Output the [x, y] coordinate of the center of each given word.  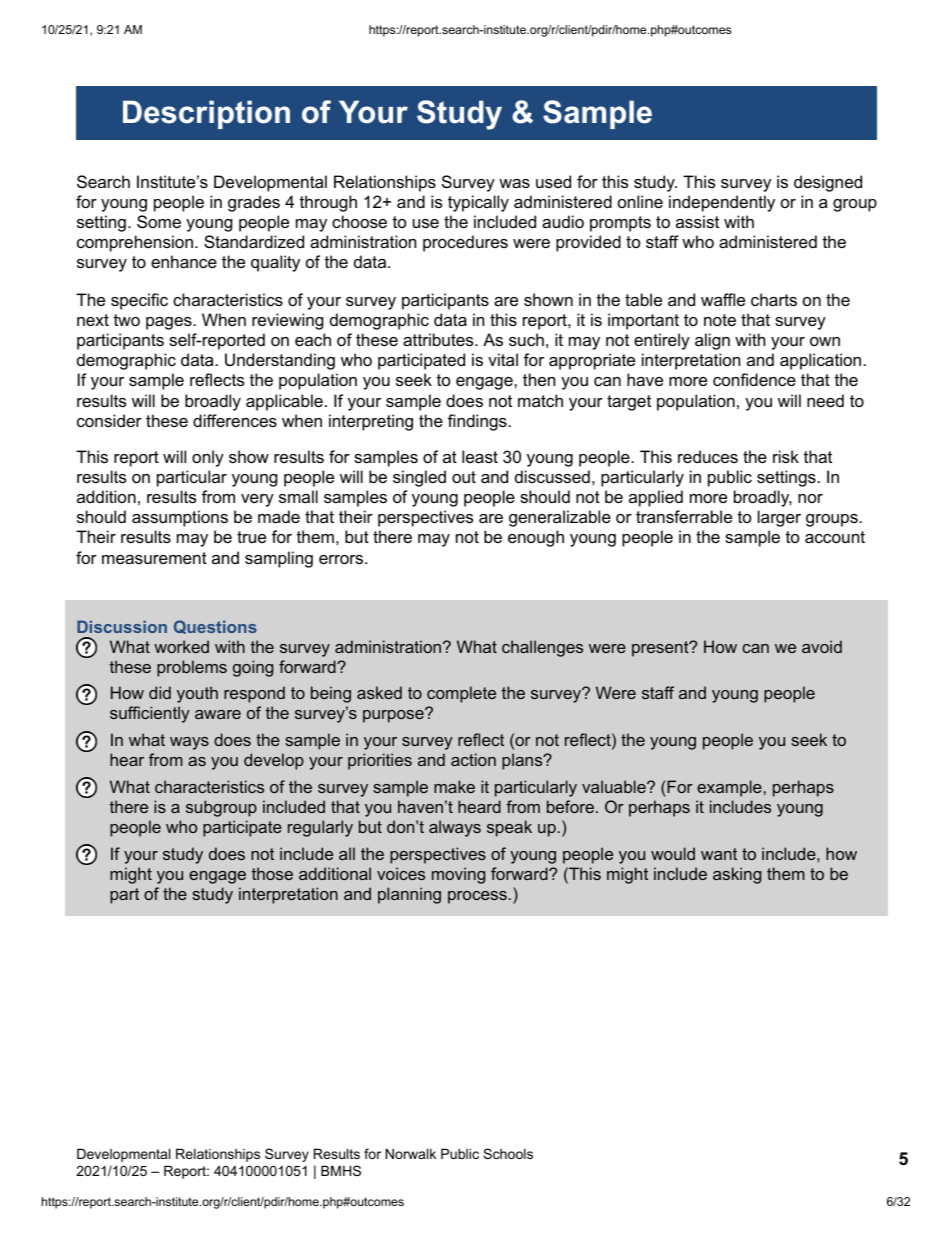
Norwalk [411, 1153]
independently [722, 203]
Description [206, 114]
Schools [508, 1153]
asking [737, 875]
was [514, 183]
